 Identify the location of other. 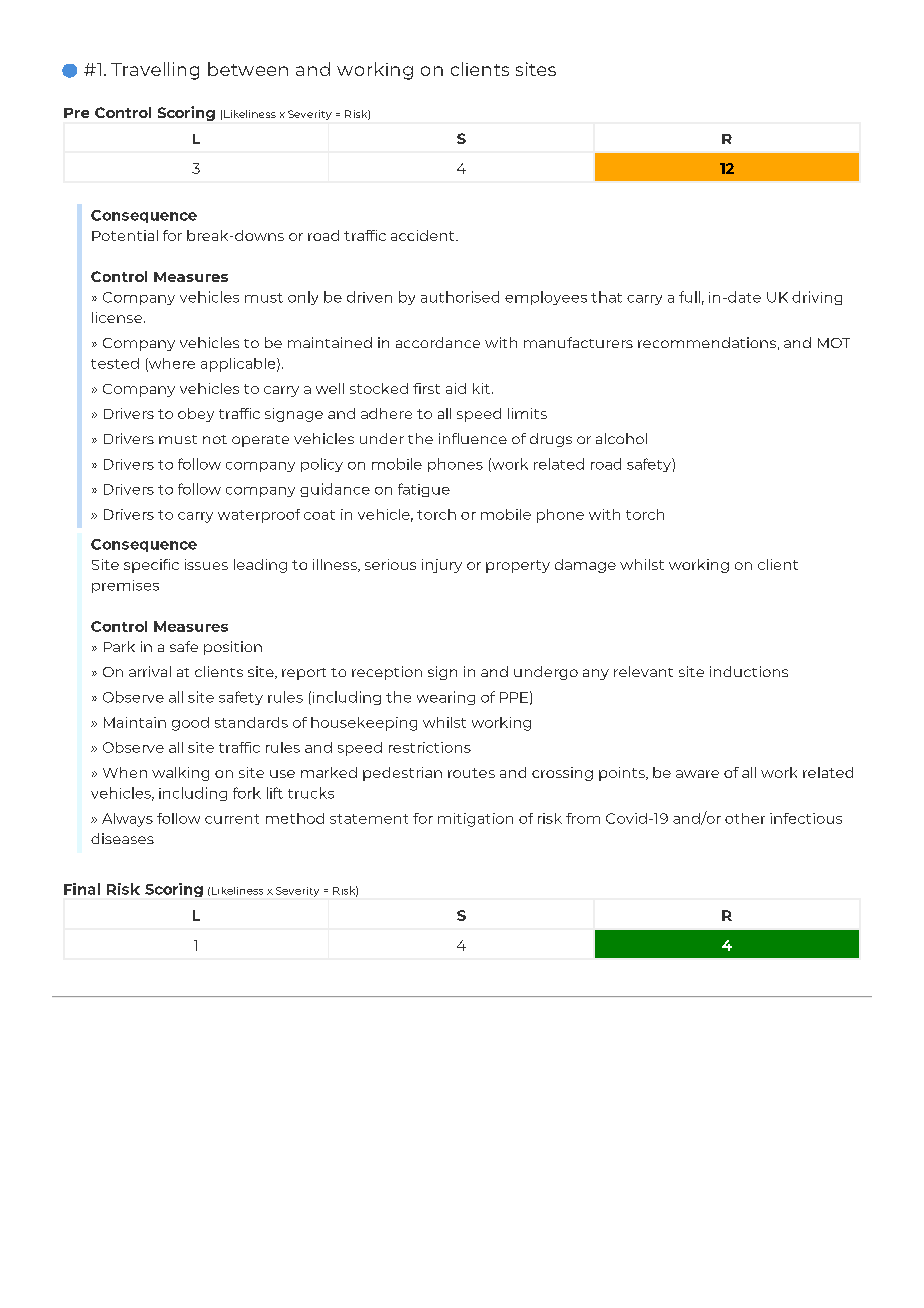
(745, 818).
